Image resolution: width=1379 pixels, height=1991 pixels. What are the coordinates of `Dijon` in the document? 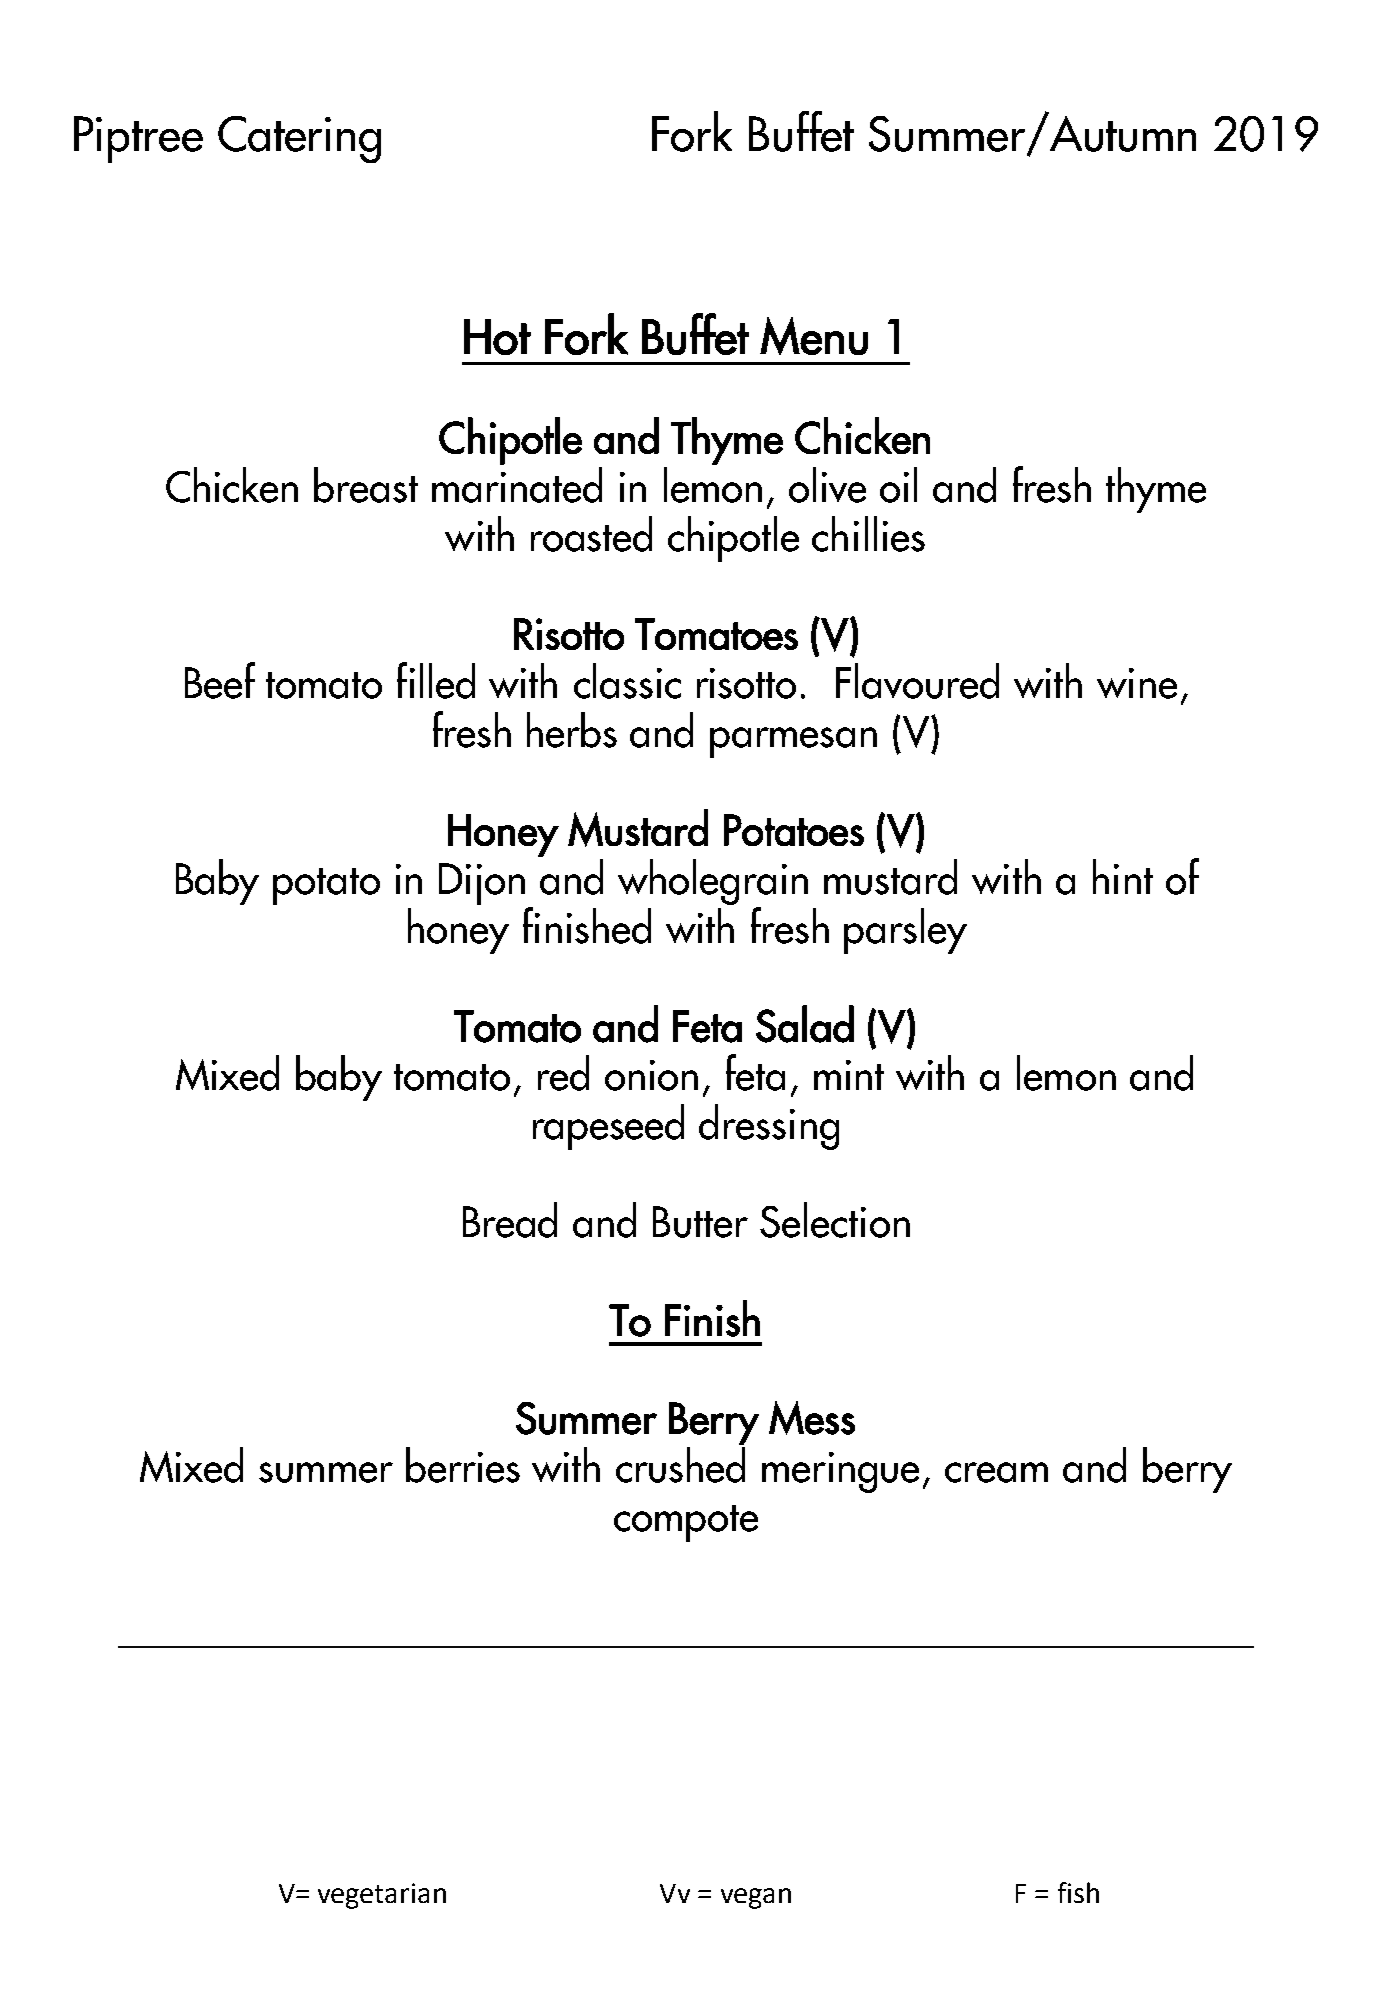 It's located at (482, 884).
